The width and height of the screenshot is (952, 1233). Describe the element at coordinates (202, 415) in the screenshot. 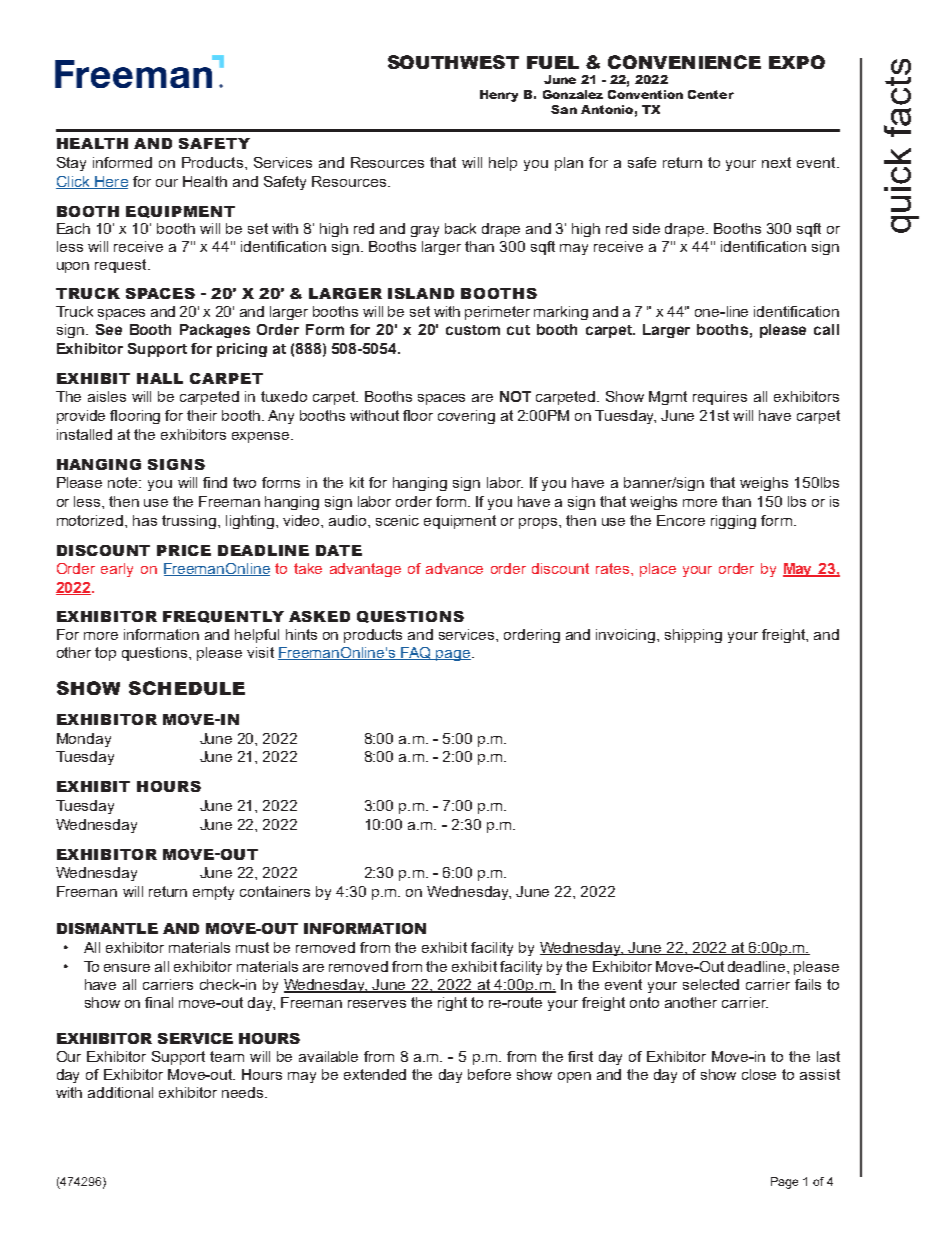

I see `their` at that location.
